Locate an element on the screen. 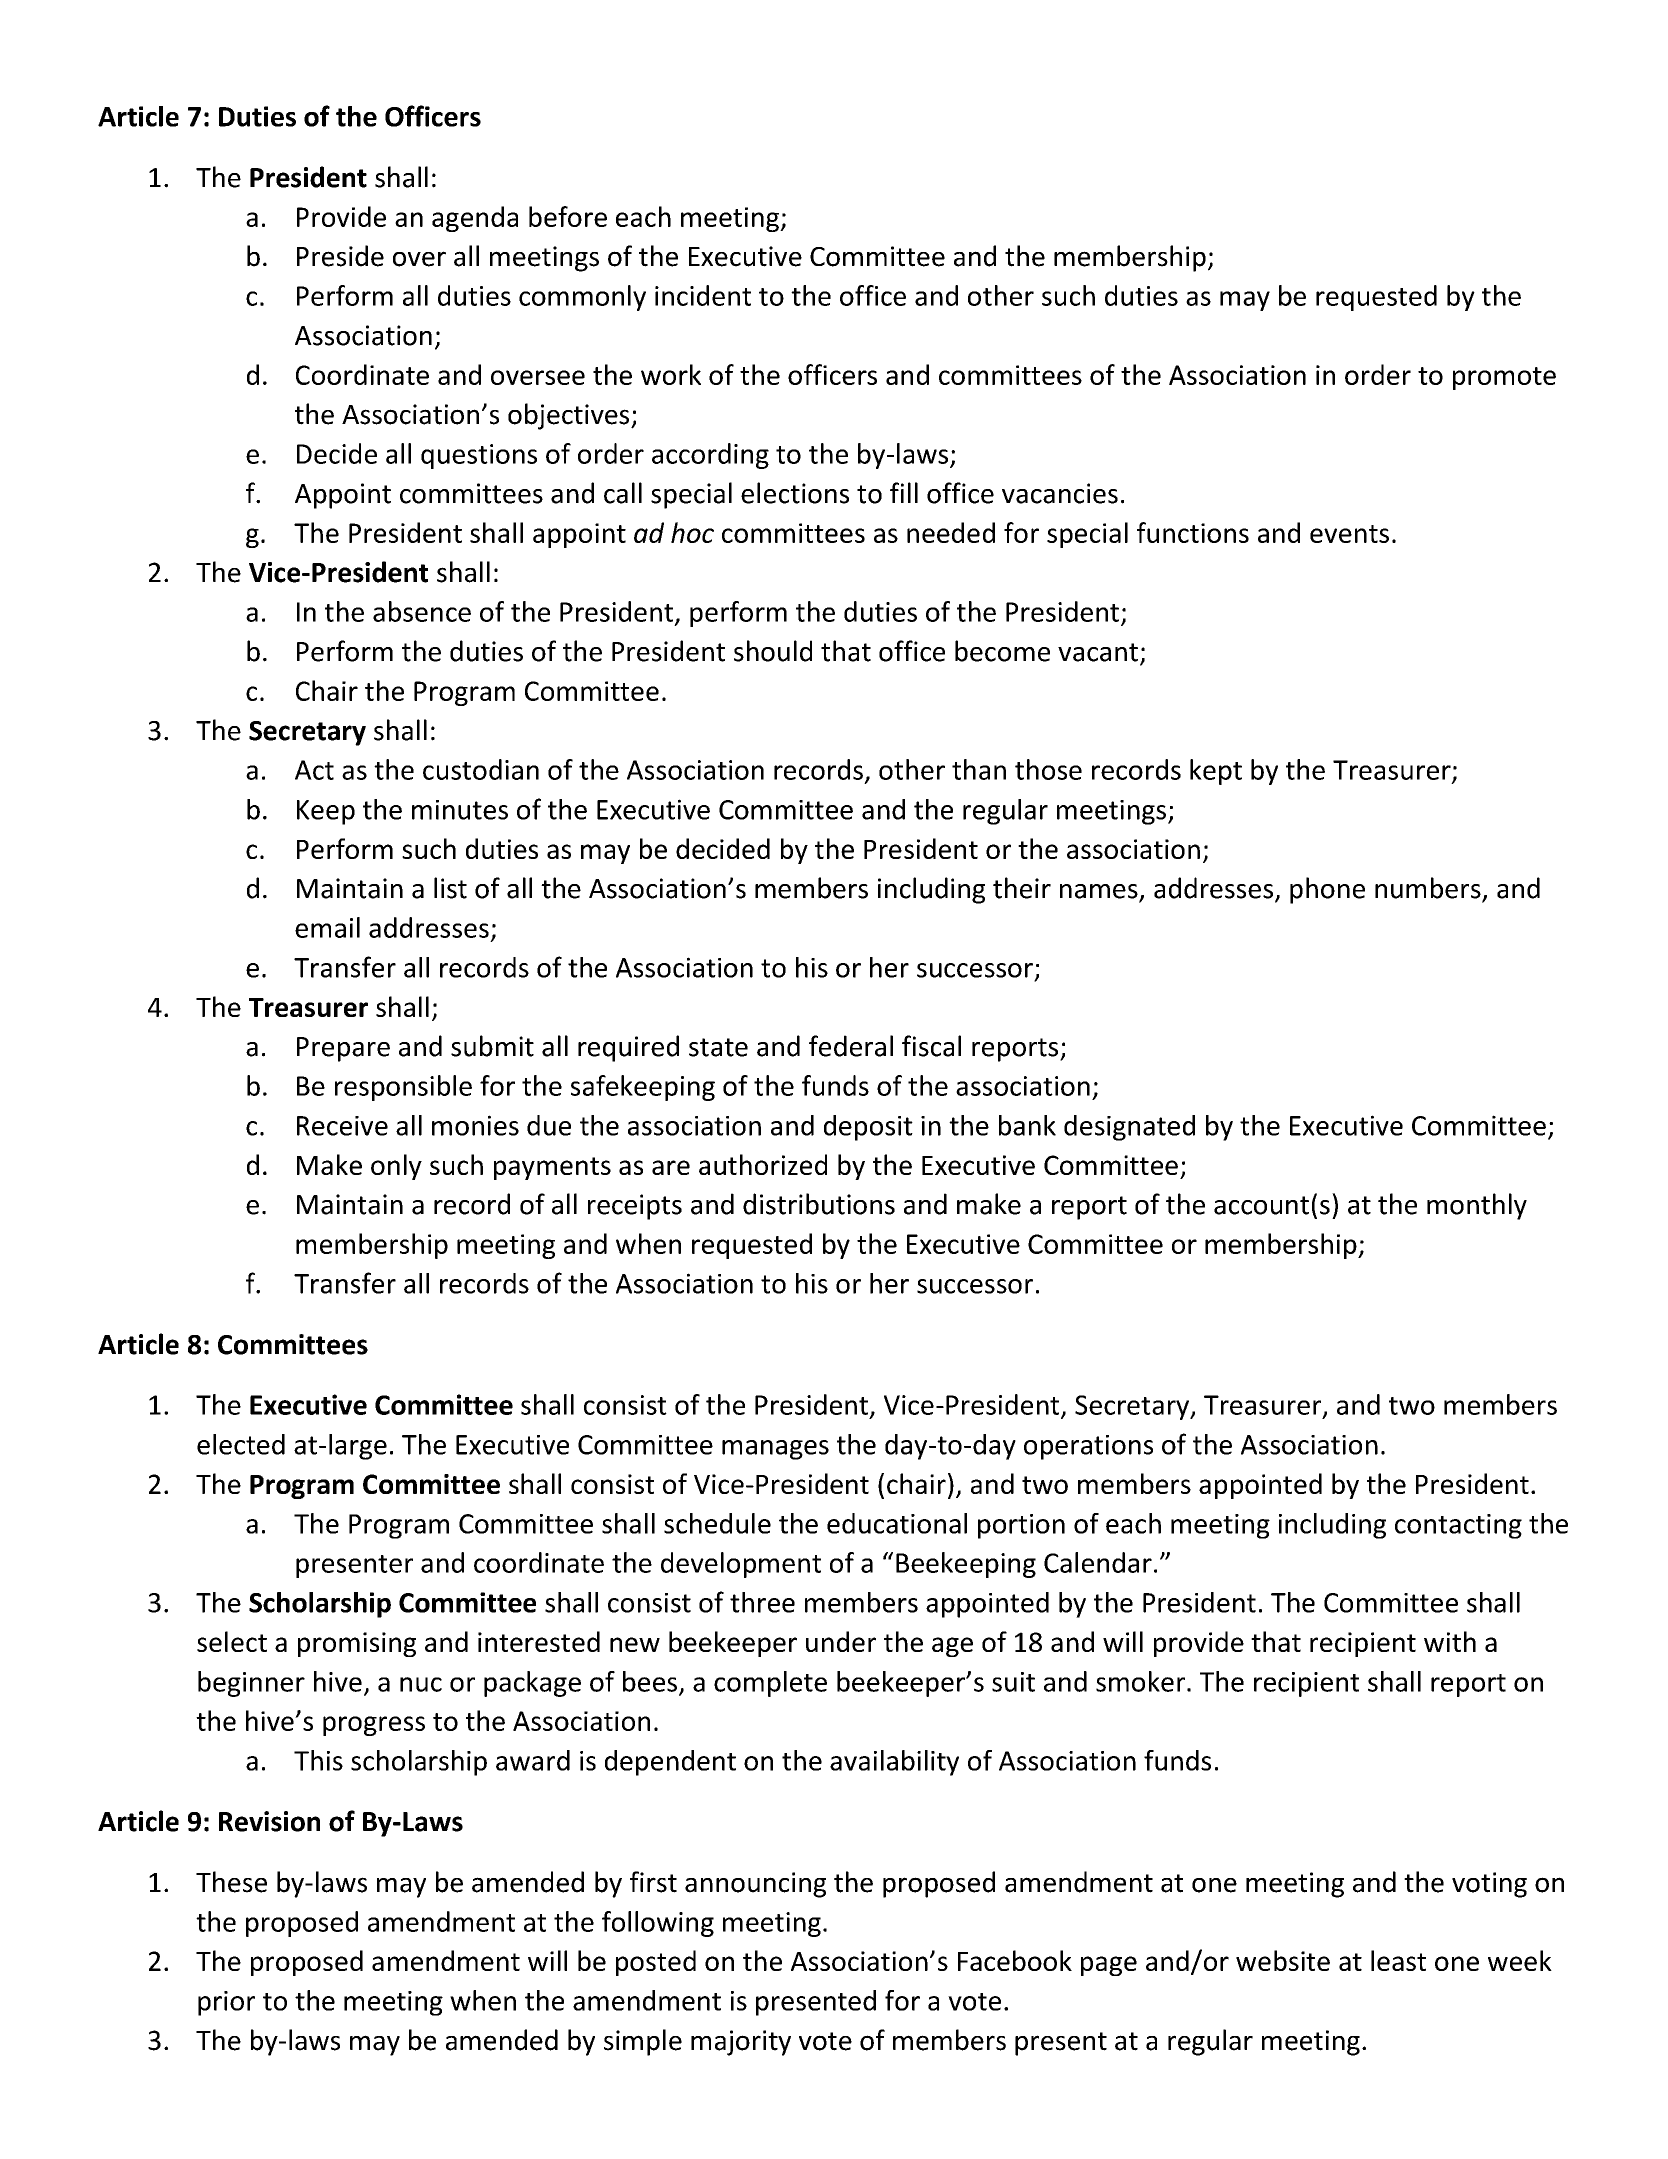  deposit is located at coordinates (868, 1128).
